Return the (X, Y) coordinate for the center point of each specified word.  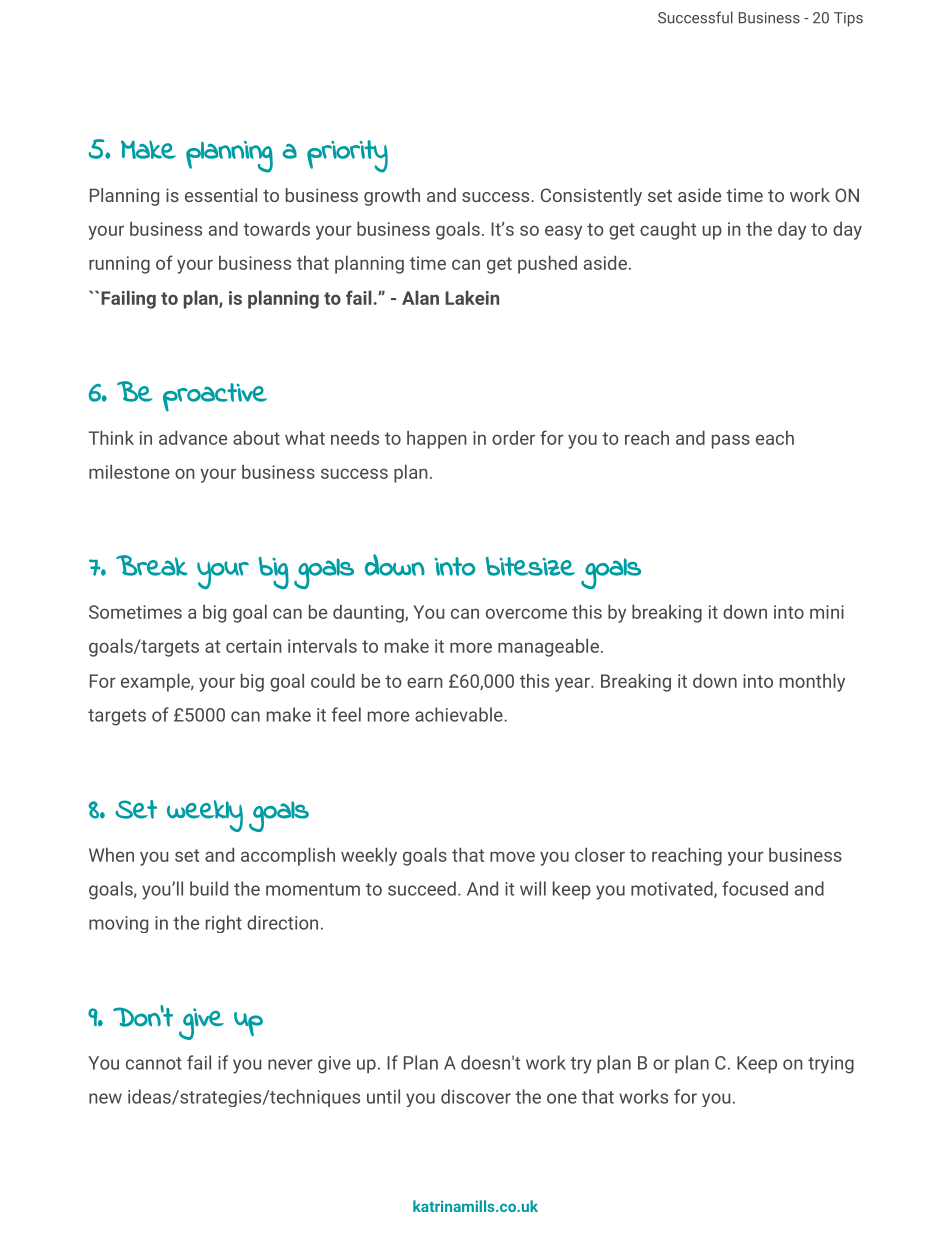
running (119, 265)
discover (476, 1096)
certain (254, 646)
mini (827, 612)
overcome (526, 613)
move (512, 856)
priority (347, 156)
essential (221, 195)
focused (755, 888)
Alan (420, 297)
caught (668, 230)
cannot (154, 1063)
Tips (848, 19)
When (111, 855)
